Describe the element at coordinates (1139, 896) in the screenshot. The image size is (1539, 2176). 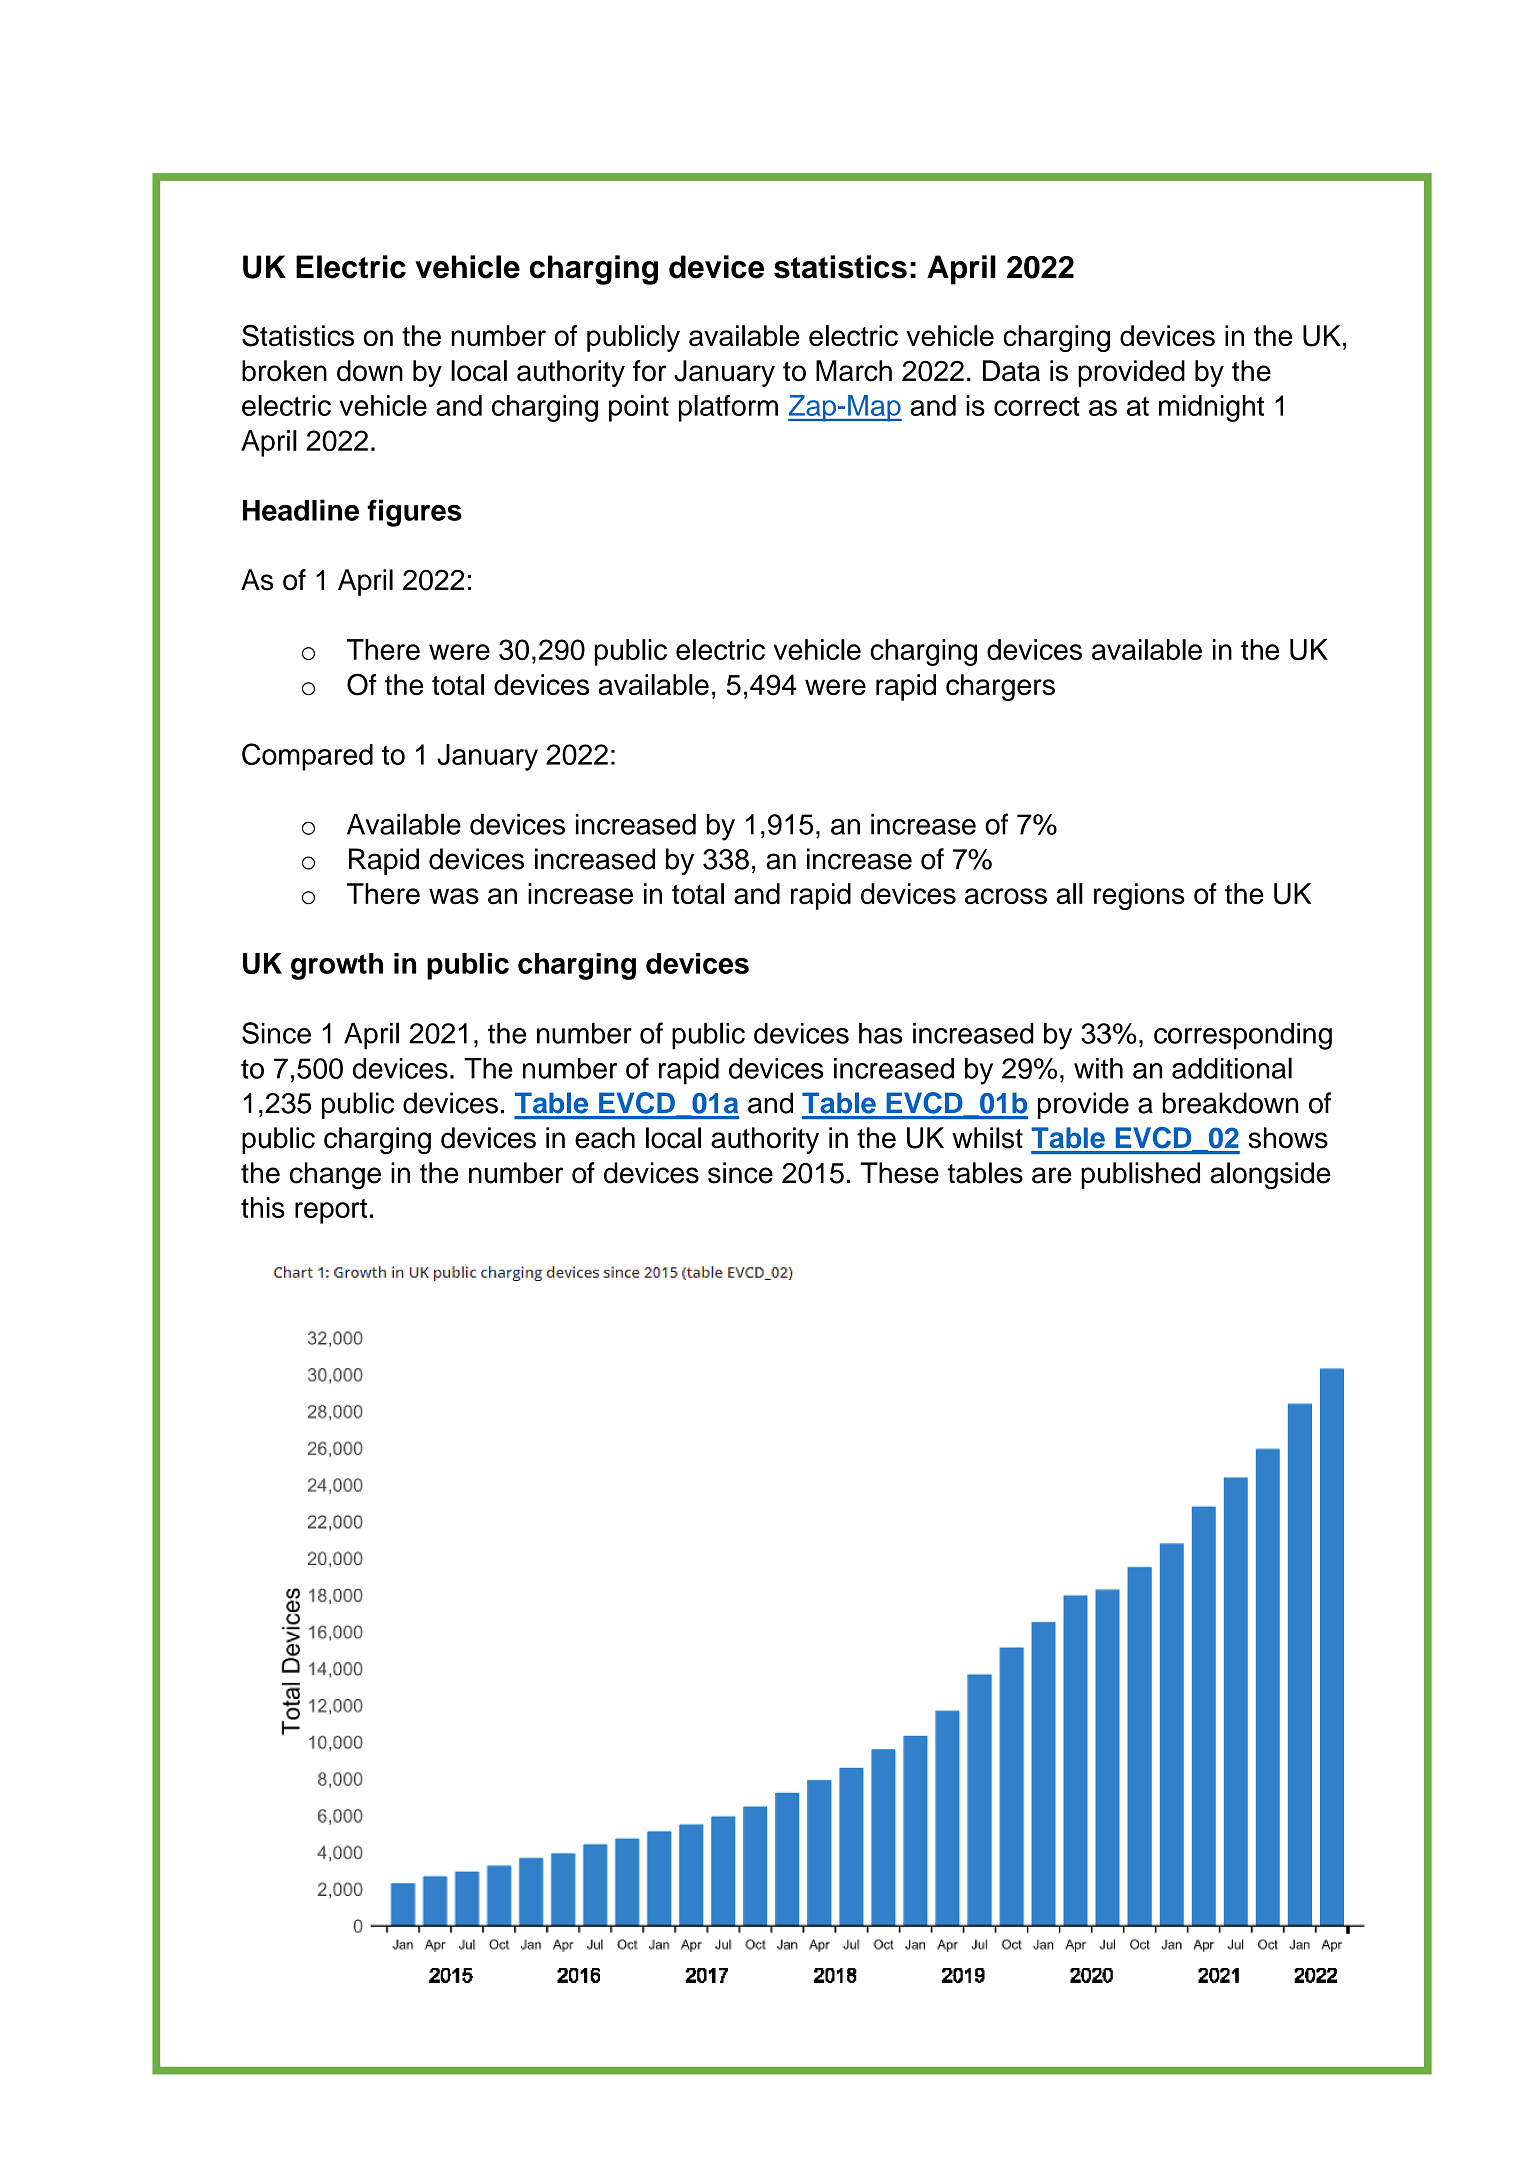
I see `regions` at that location.
